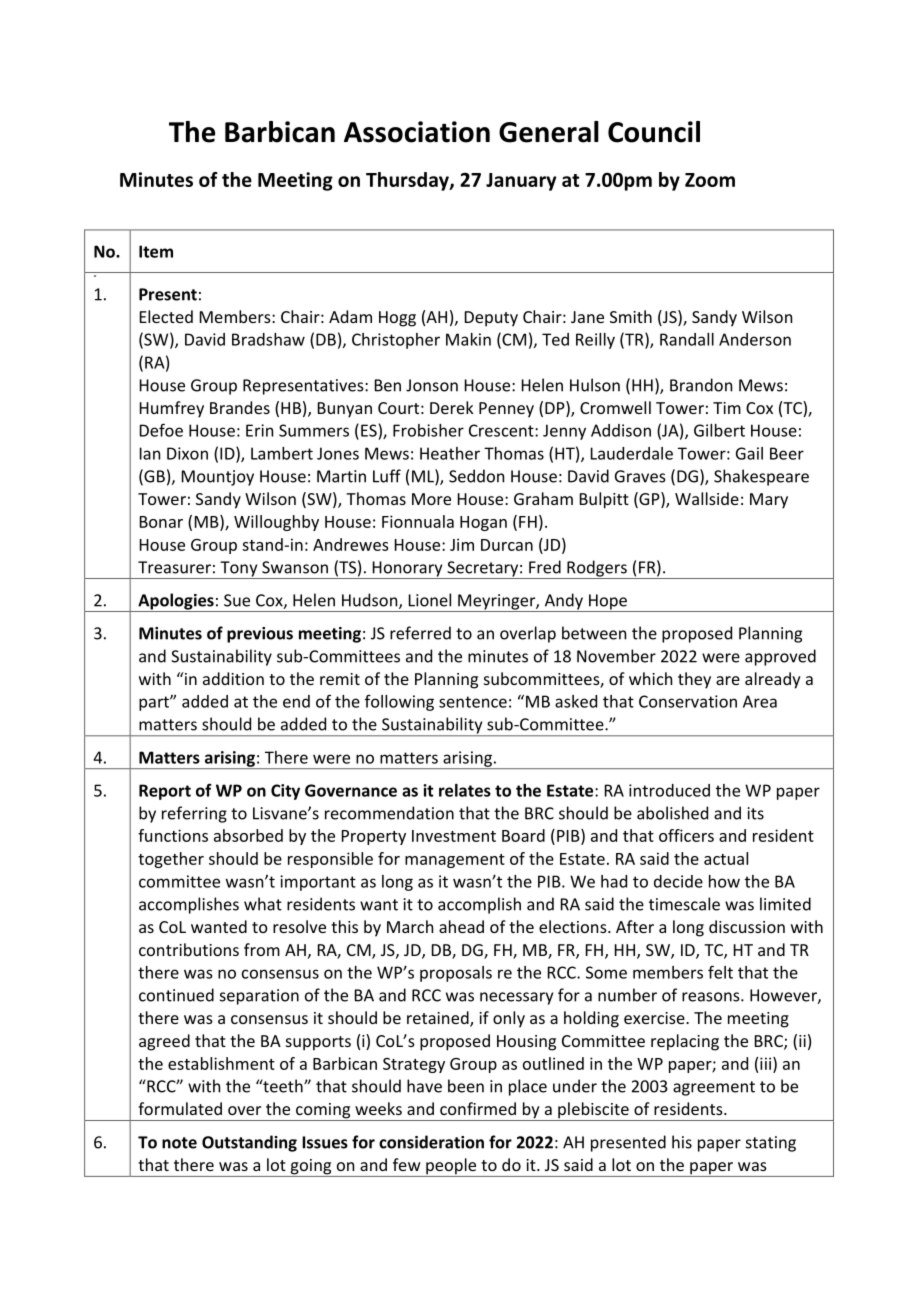  What do you see at coordinates (521, 182) in the screenshot?
I see `January` at bounding box center [521, 182].
